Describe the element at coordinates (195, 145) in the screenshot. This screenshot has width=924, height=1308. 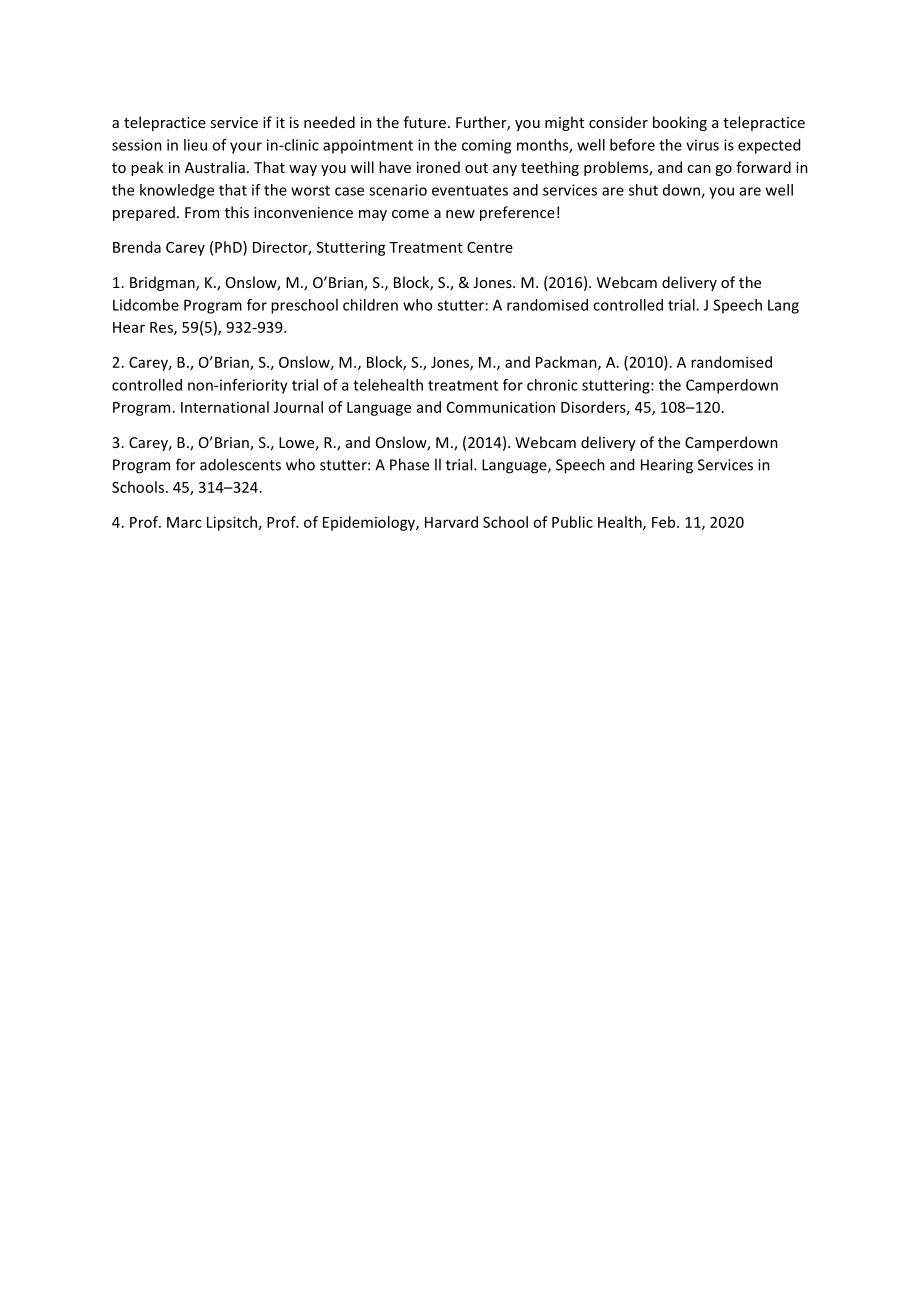
I see `lieu` at that location.
